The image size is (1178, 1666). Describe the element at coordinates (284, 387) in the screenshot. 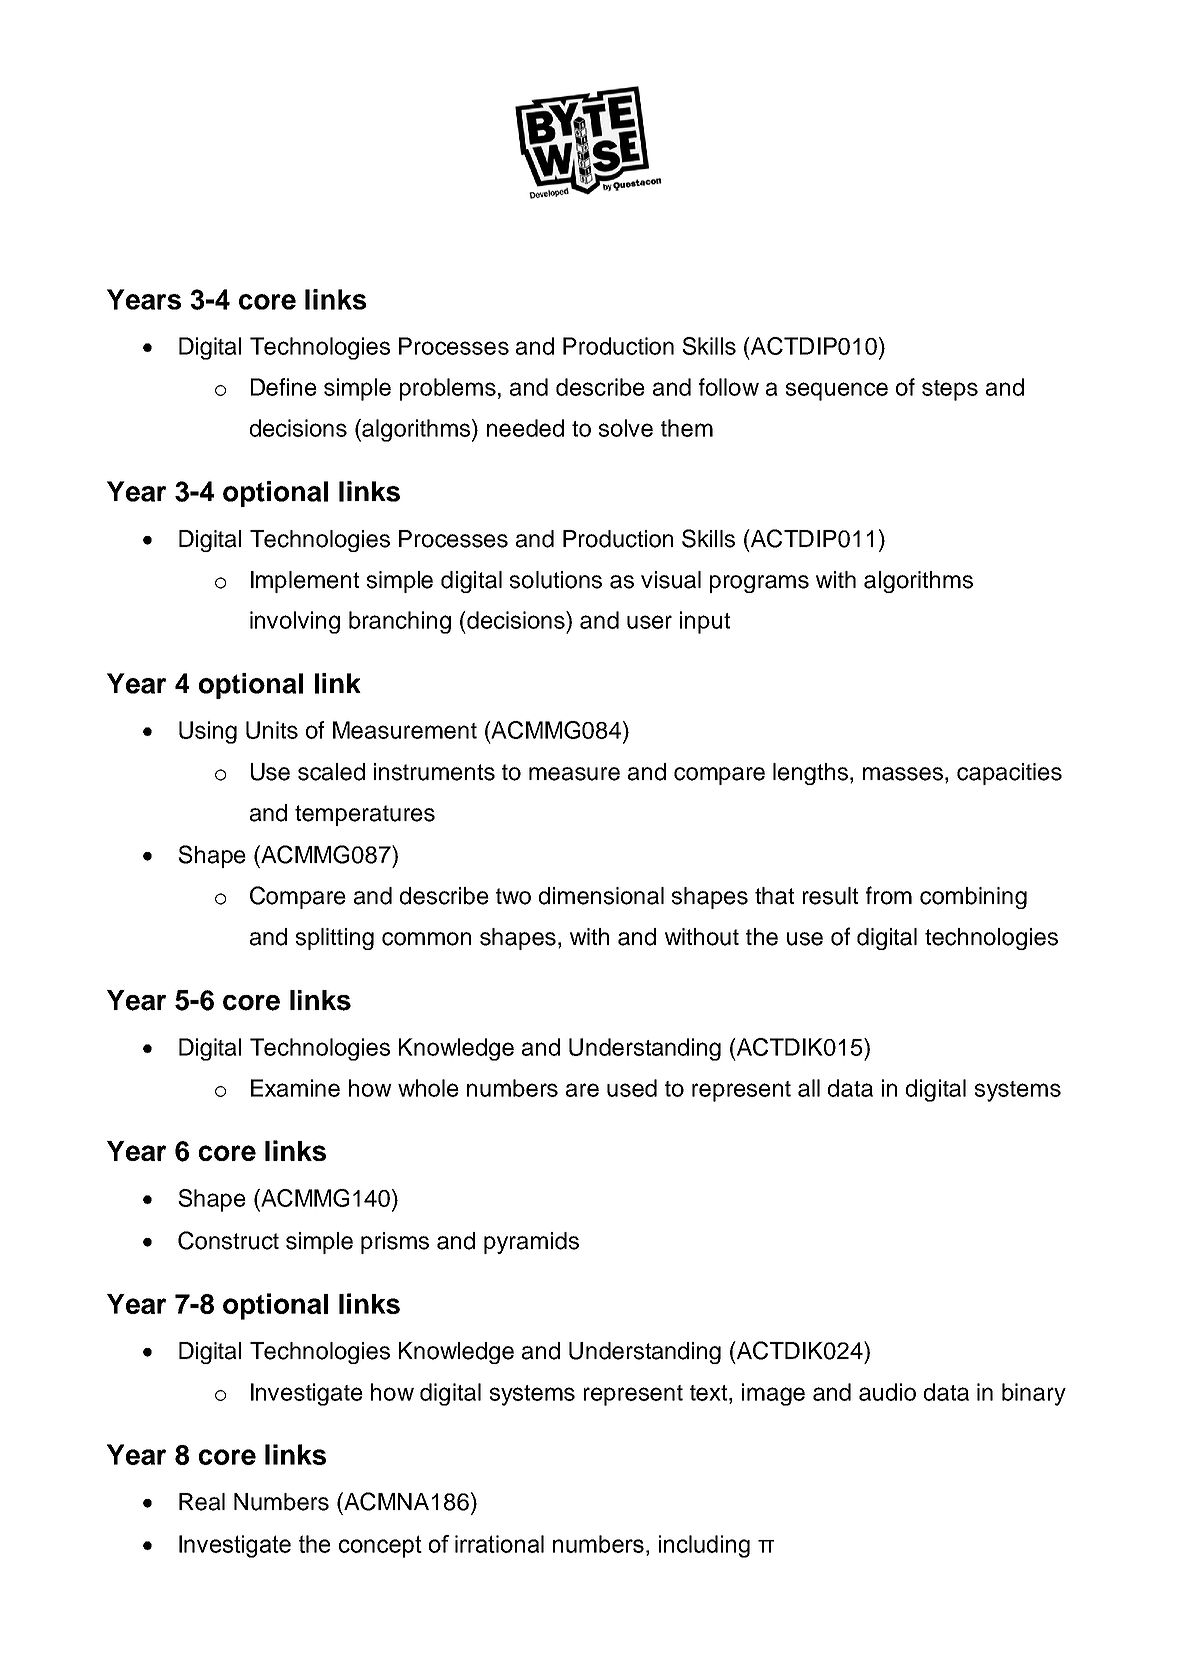

I see `Define` at that location.
